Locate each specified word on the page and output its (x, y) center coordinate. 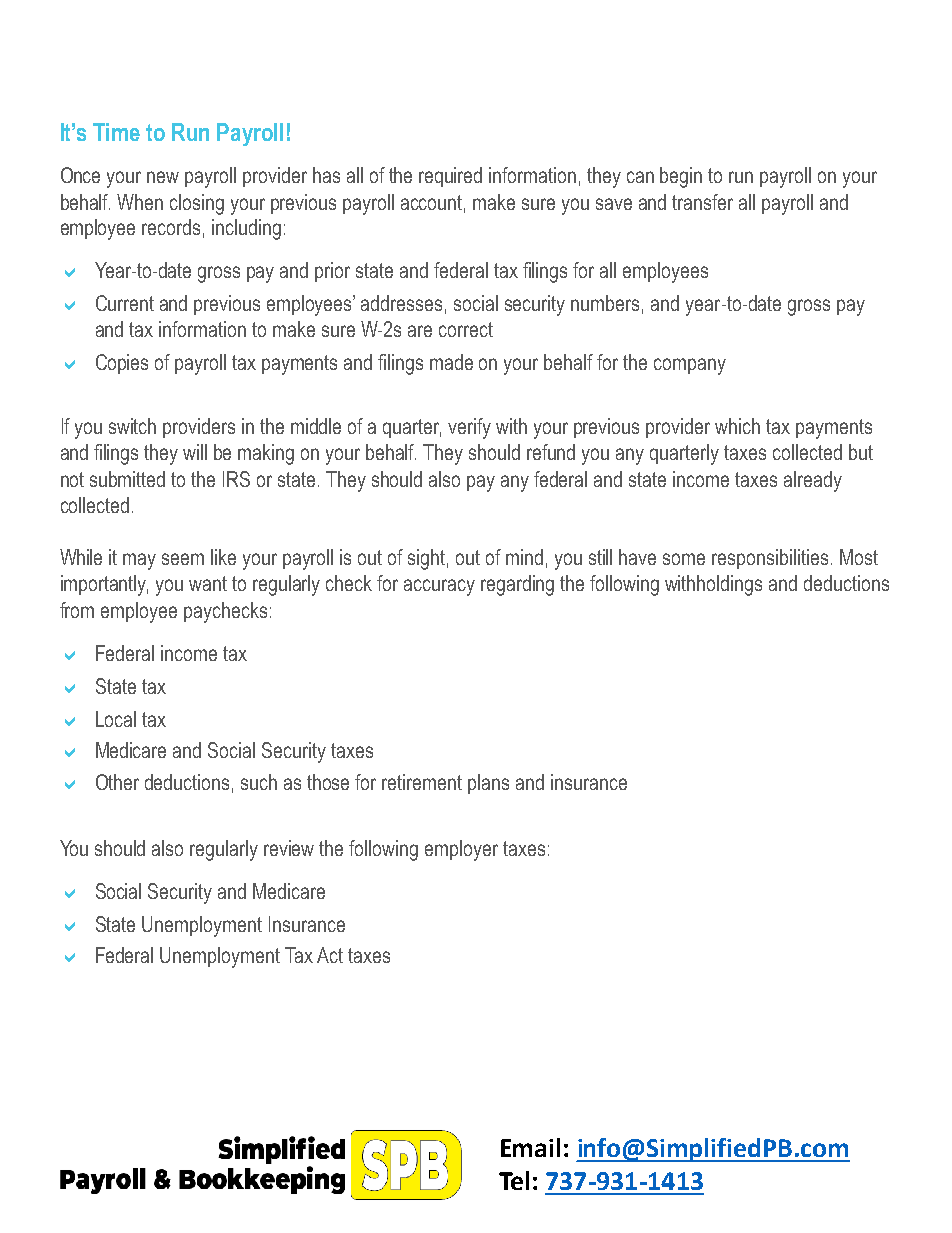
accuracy (439, 587)
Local (116, 719)
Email (530, 1147)
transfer (702, 202)
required (450, 177)
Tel (514, 1180)
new (163, 177)
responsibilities (770, 559)
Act (330, 955)
